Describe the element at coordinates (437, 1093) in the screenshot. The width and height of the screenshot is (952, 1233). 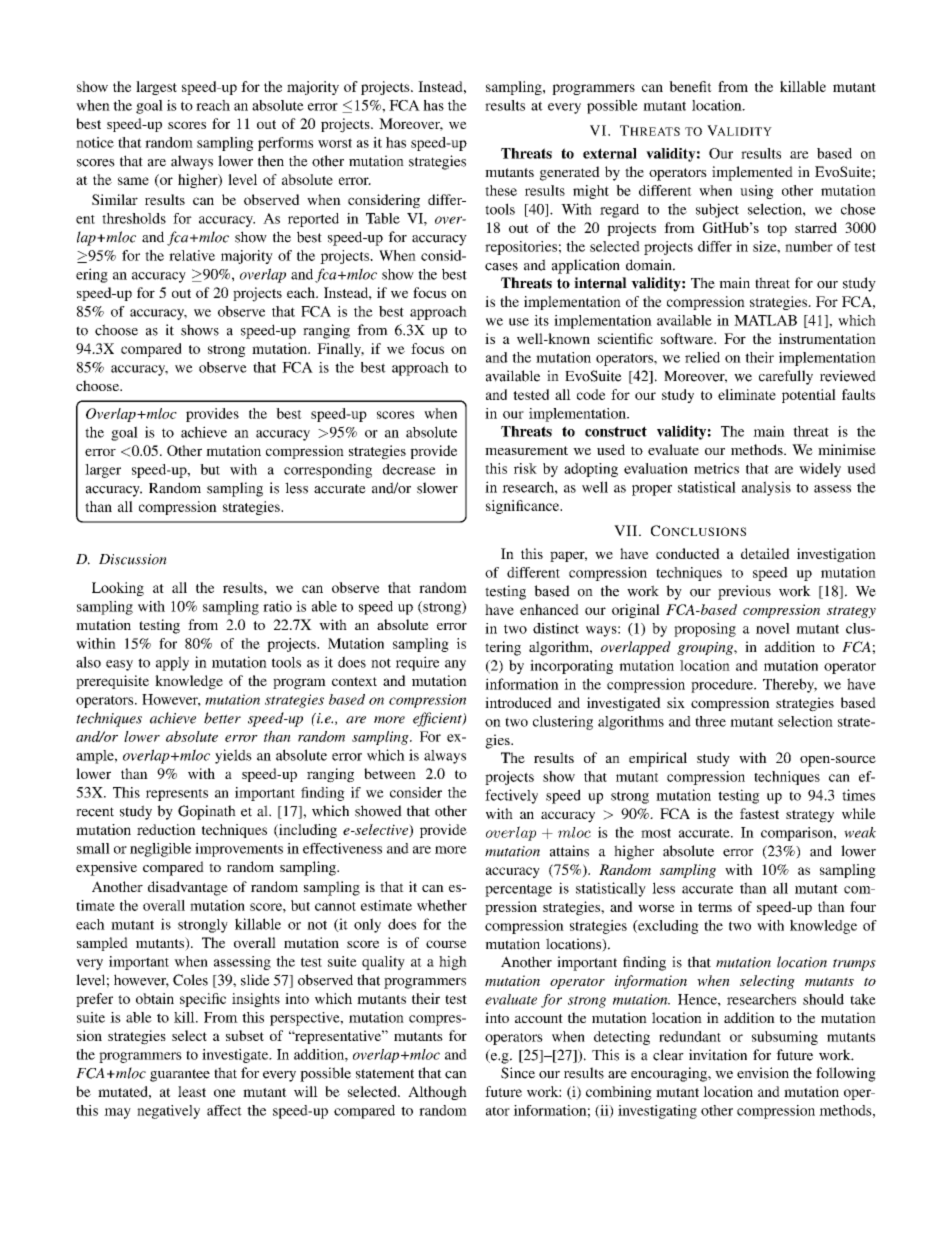
I see `Although` at that location.
